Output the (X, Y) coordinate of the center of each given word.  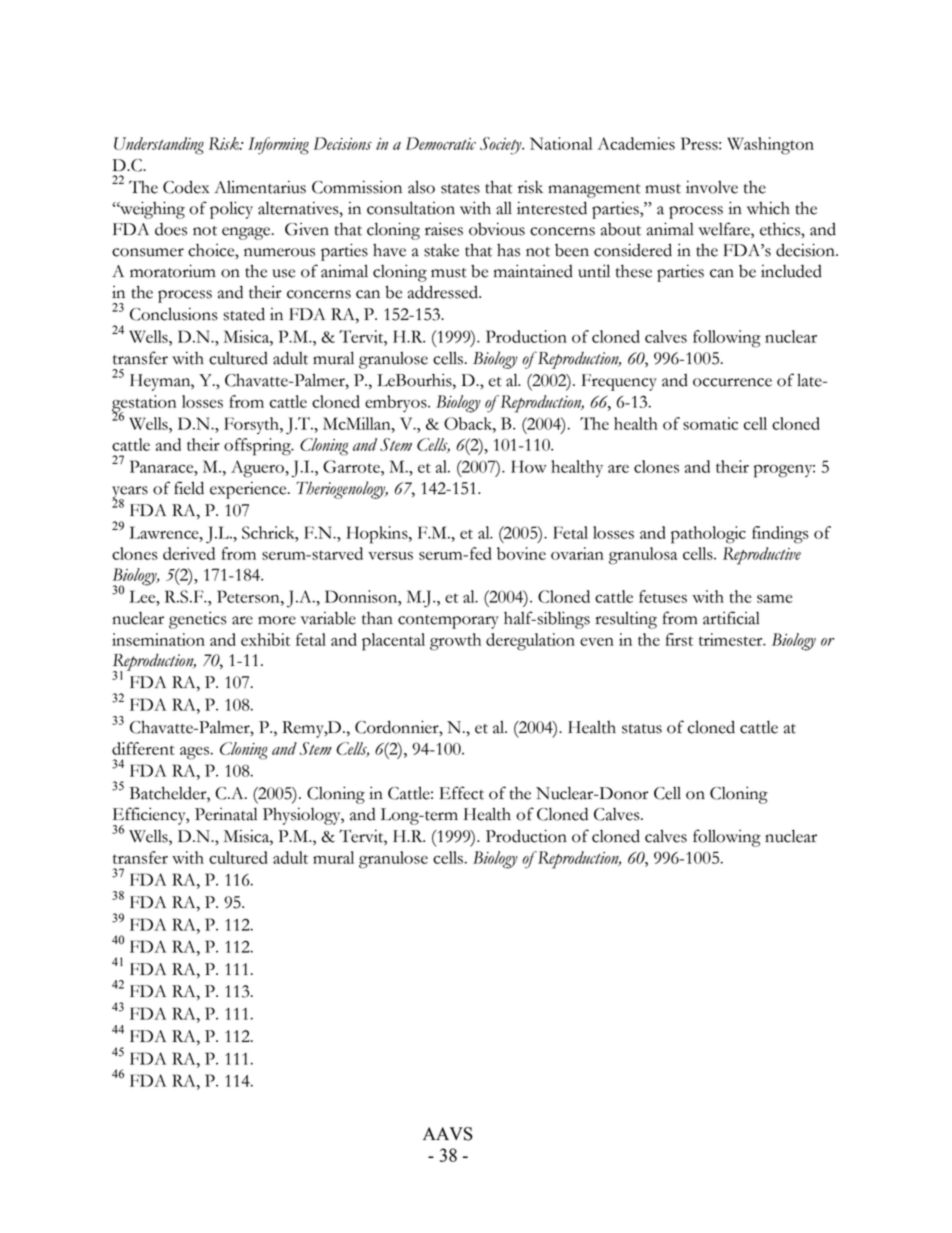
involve (712, 187)
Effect (461, 793)
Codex (186, 187)
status (642, 729)
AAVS (448, 1134)
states (460, 189)
